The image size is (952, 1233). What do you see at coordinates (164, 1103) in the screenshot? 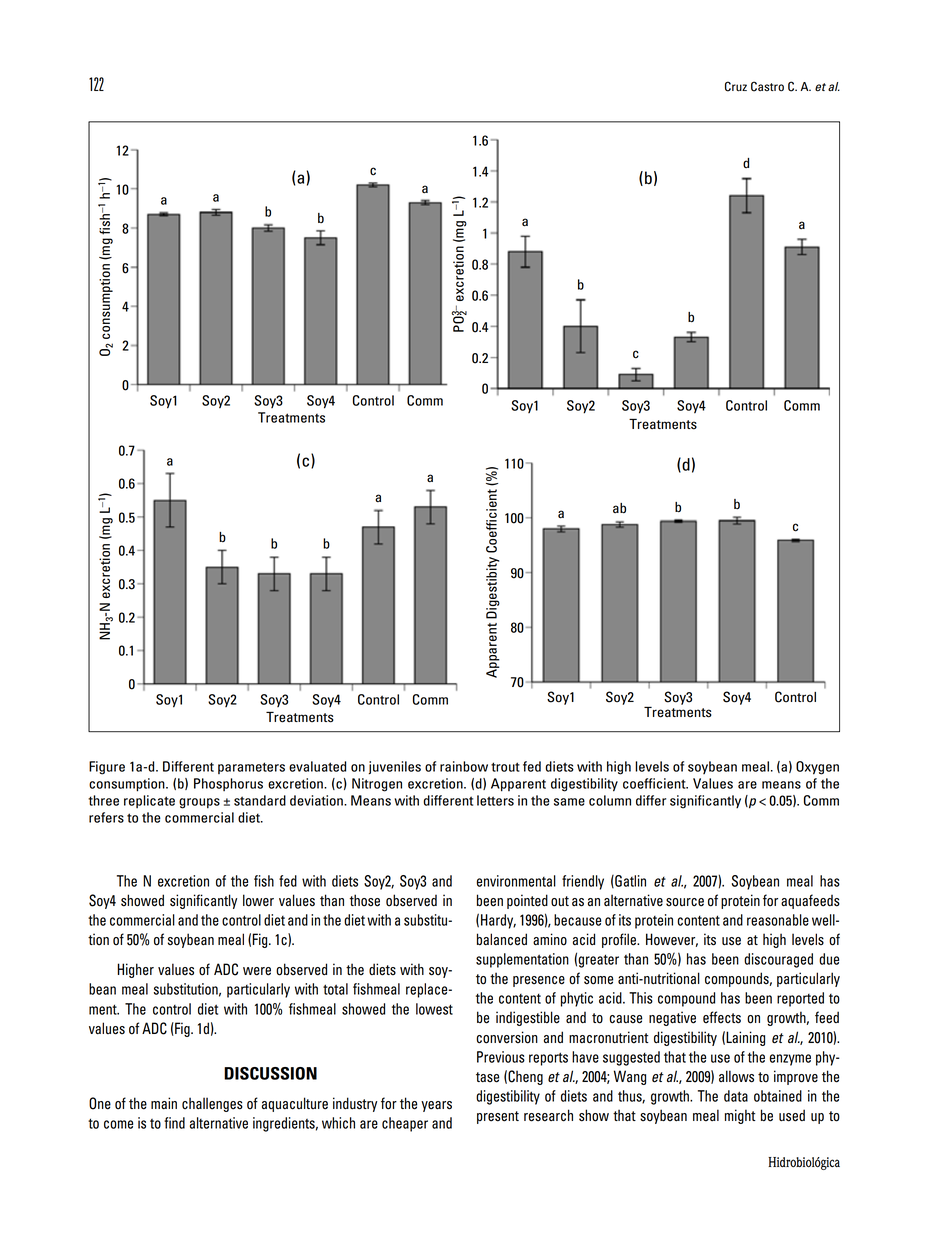
I see `main` at bounding box center [164, 1103].
